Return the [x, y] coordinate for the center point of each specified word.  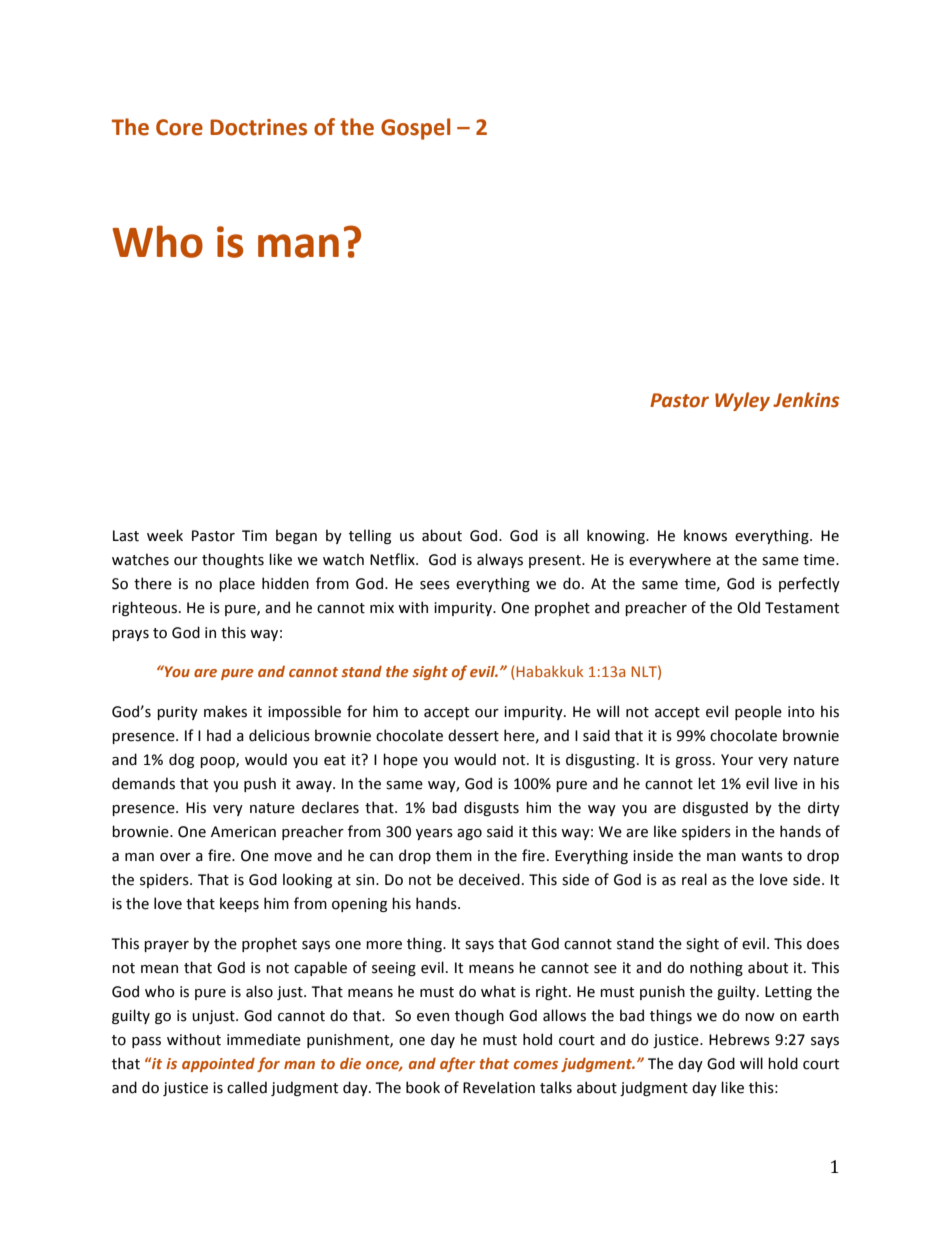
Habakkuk [549, 671]
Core [179, 127]
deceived [489, 879]
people [758, 712]
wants [762, 856]
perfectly [809, 584]
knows [705, 535]
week [165, 535]
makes [225, 711]
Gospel [416, 129]
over [175, 857]
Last [126, 536]
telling [370, 536]
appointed [218, 1064]
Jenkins [806, 400]
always [500, 560]
